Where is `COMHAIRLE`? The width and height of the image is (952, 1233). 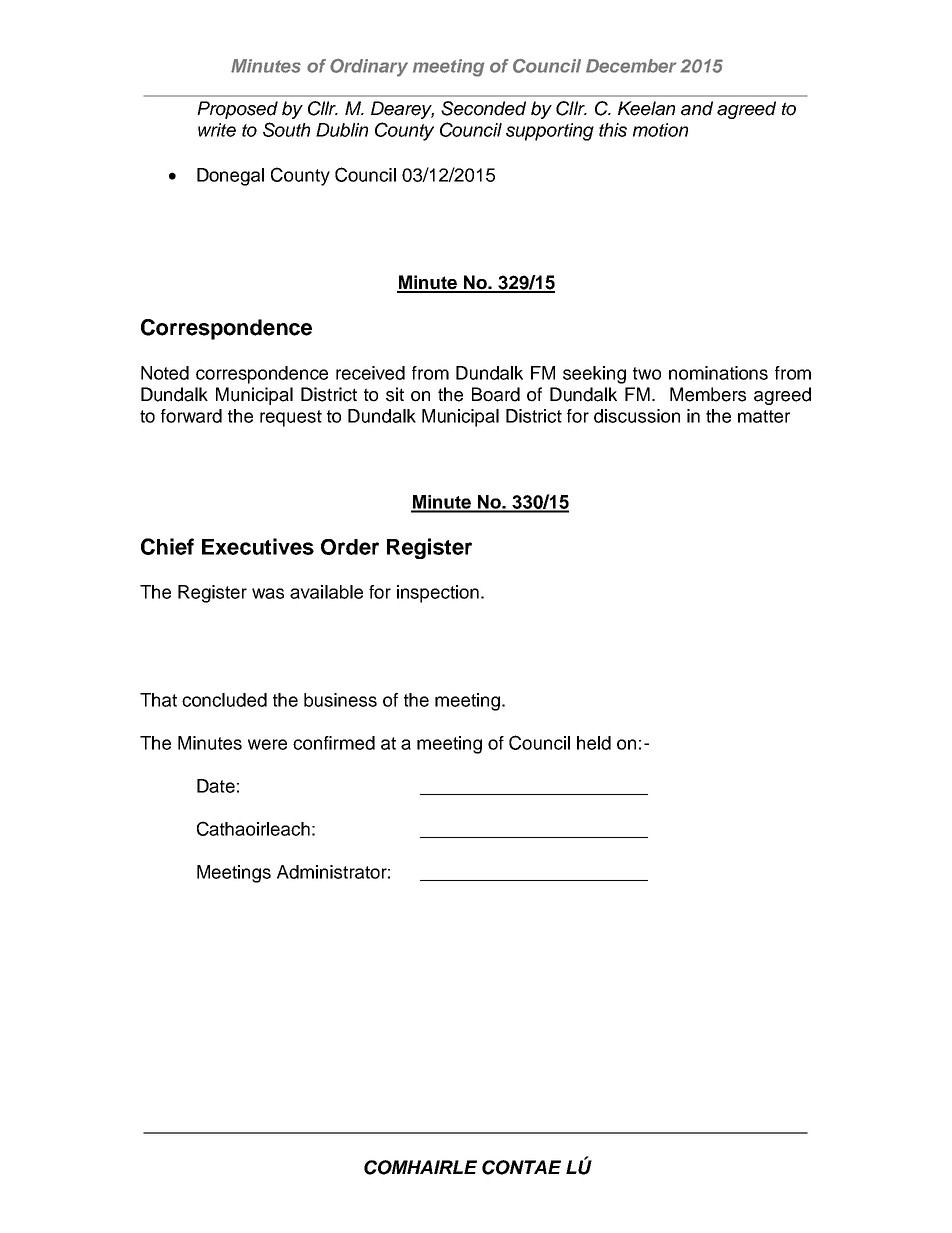
COMHAIRLE is located at coordinates (420, 1167).
